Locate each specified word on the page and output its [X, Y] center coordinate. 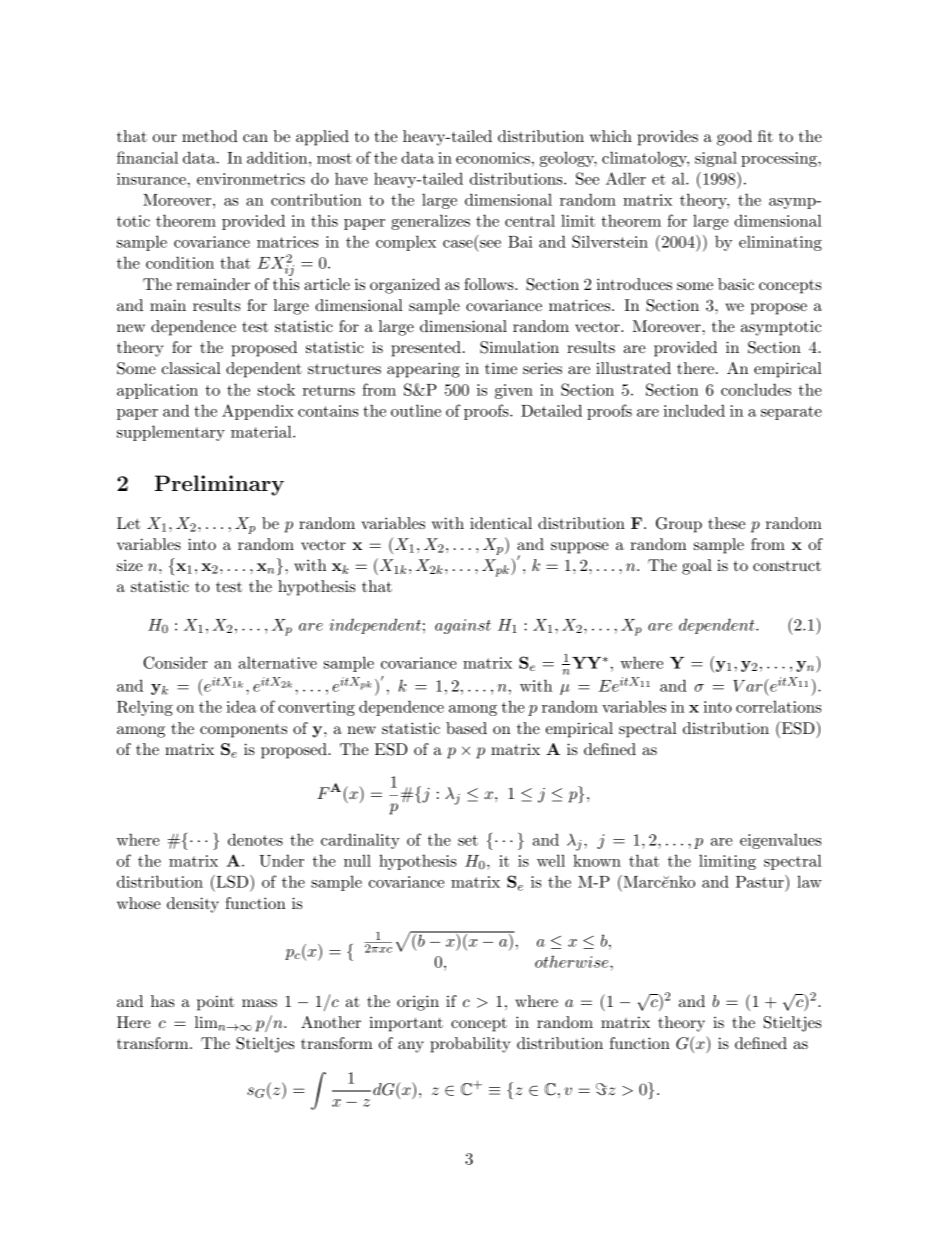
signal [716, 159]
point [215, 1003]
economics [493, 158]
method [210, 136]
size [130, 565]
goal [697, 567]
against [463, 626]
